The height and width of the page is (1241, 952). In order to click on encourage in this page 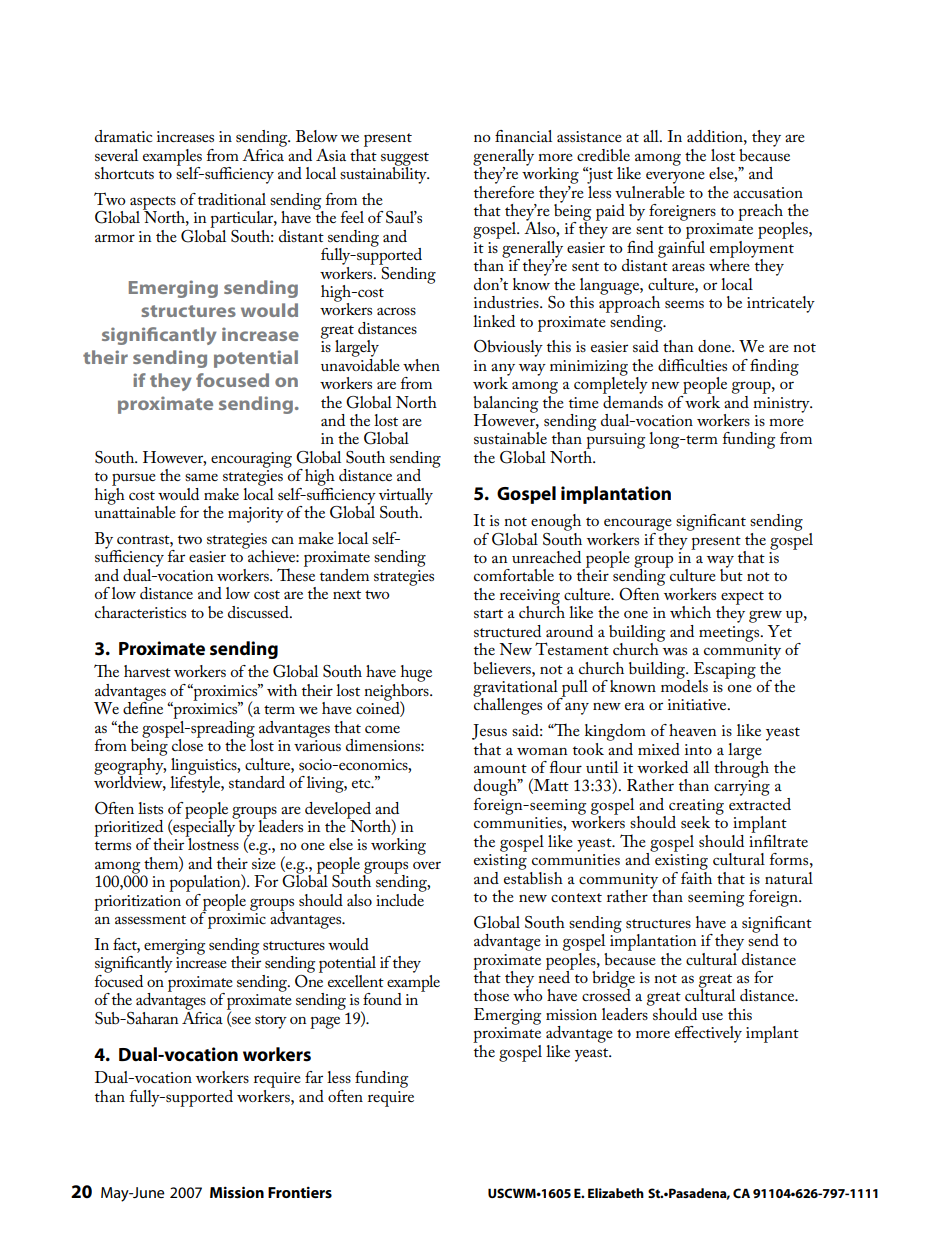, I will do `click(638, 524)`.
